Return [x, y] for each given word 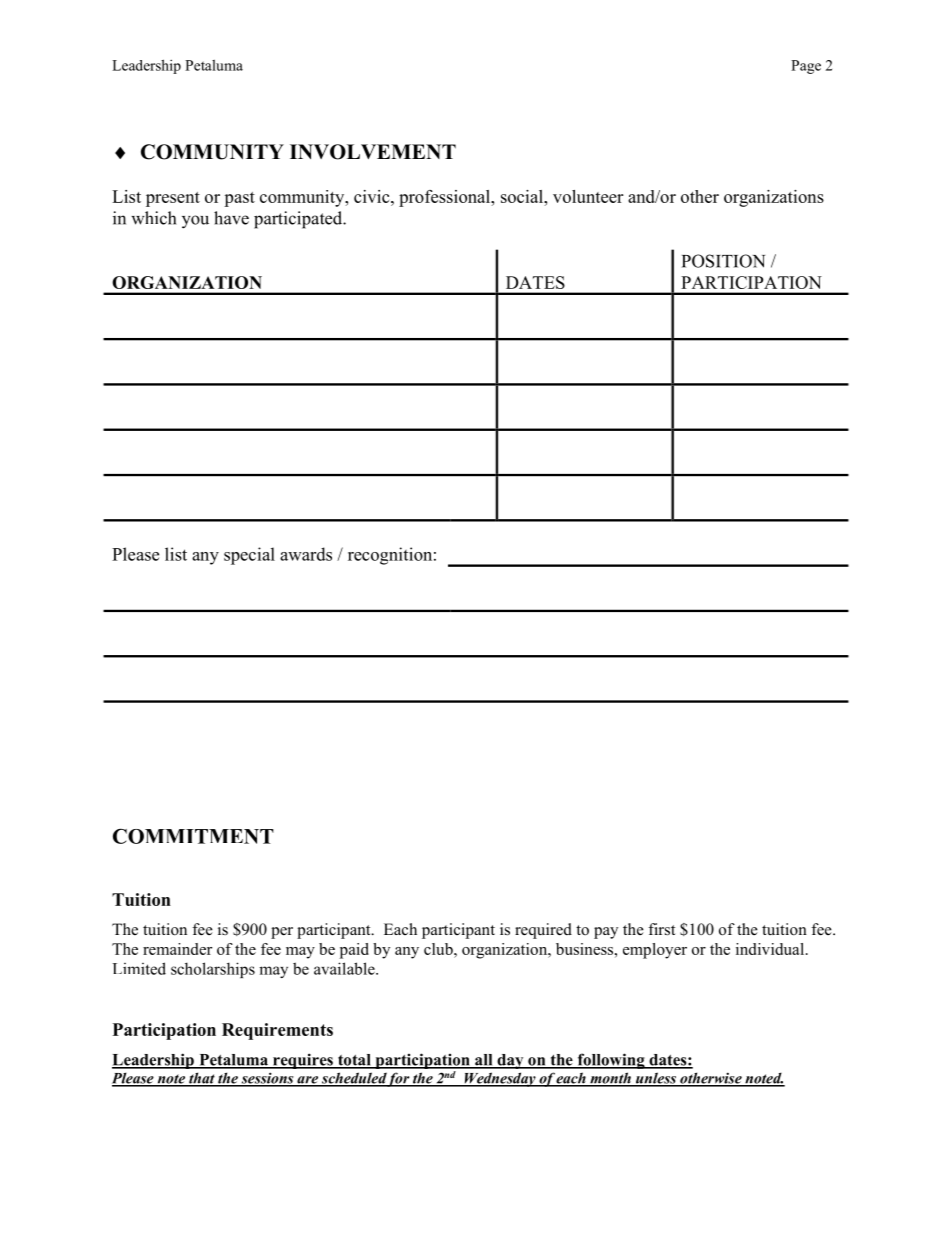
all [484, 1061]
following [611, 1061]
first [661, 929]
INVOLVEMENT [373, 152]
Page [806, 67]
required [543, 931]
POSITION [723, 261]
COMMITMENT [193, 836]
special [249, 556]
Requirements [277, 1031]
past [239, 199]
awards [306, 554]
